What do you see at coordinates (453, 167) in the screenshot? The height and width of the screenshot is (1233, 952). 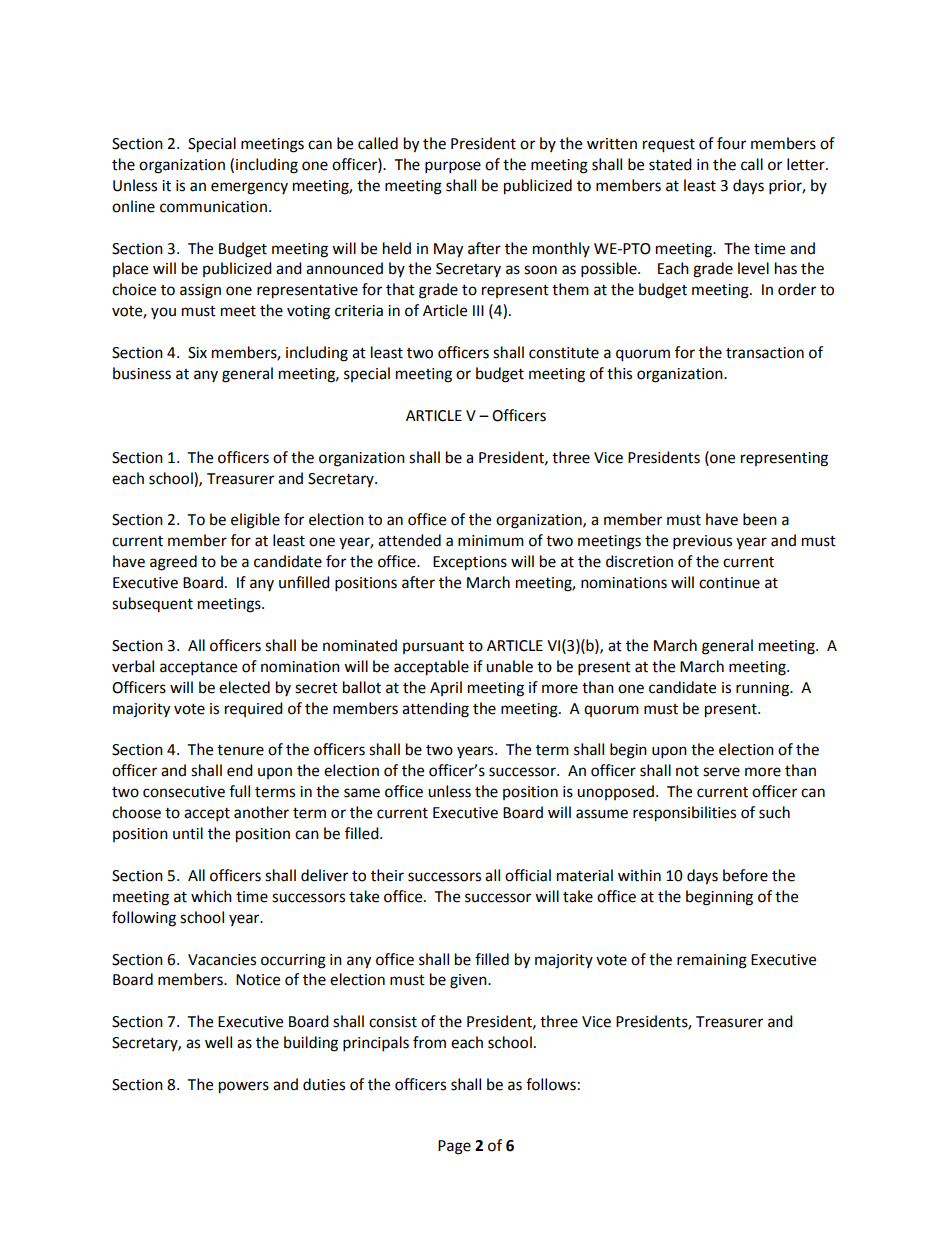 I see `purpose` at bounding box center [453, 167].
